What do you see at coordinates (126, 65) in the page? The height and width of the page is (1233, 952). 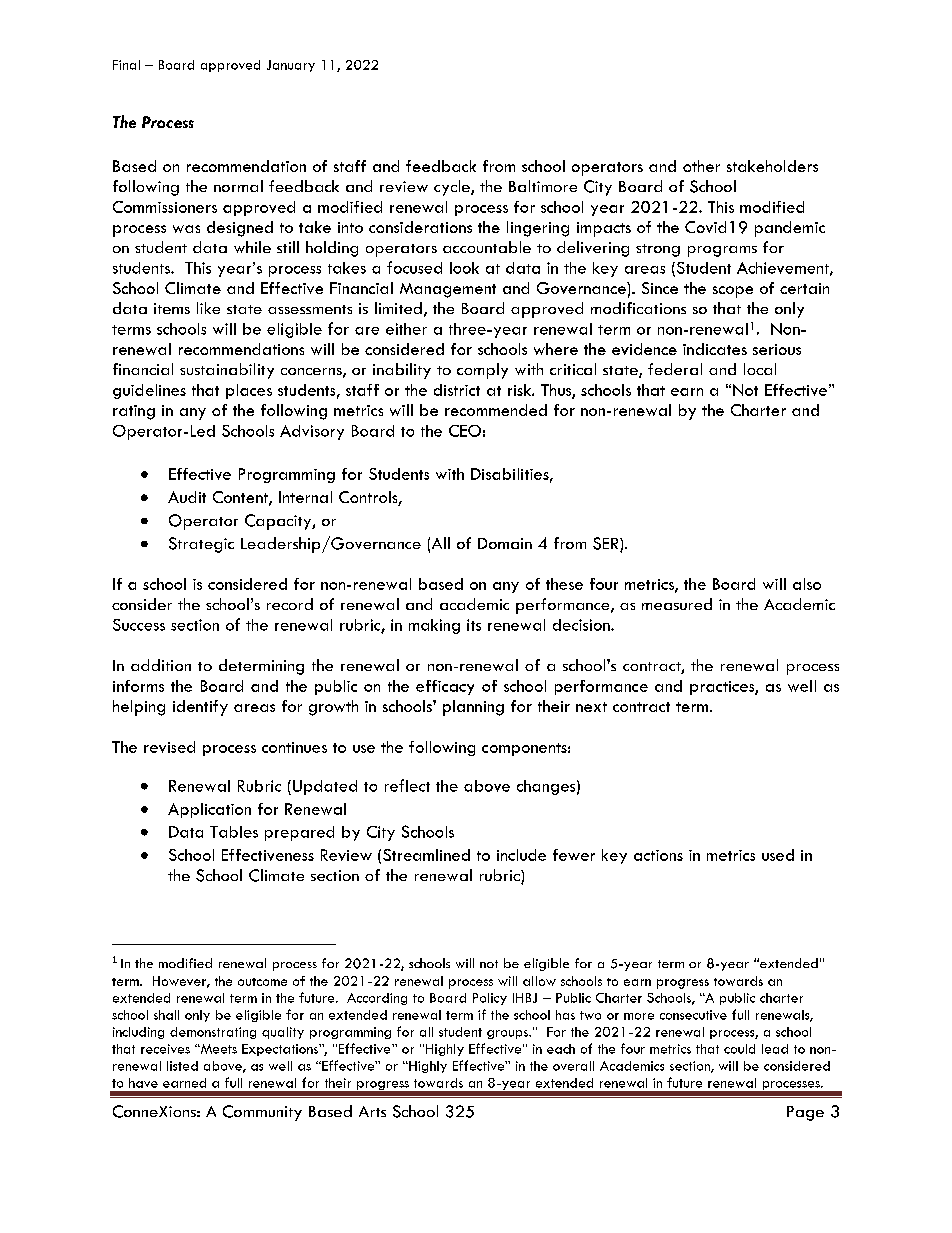 I see `Final` at bounding box center [126, 65].
